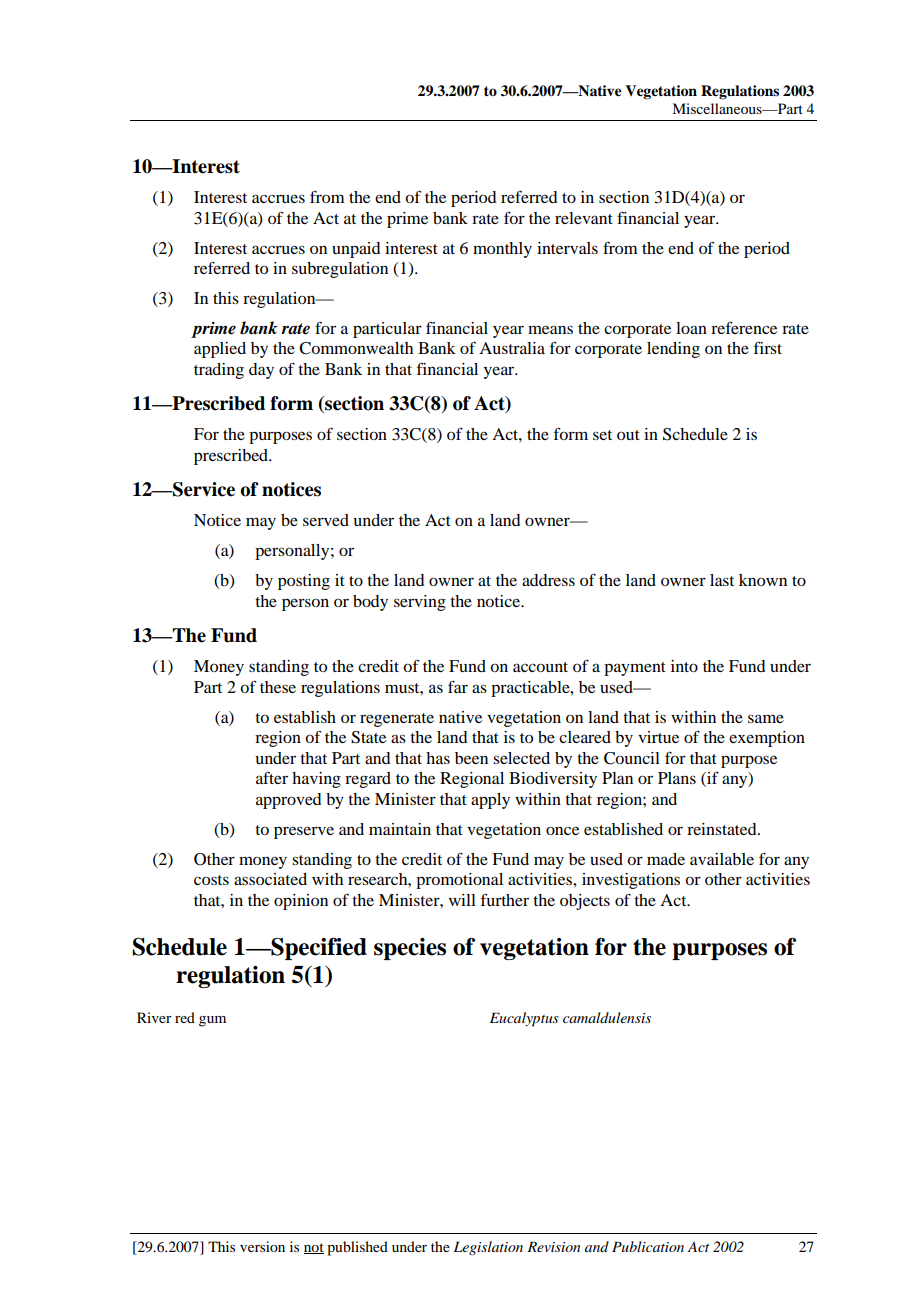 The width and height of the document is (924, 1308). I want to click on applied, so click(220, 350).
